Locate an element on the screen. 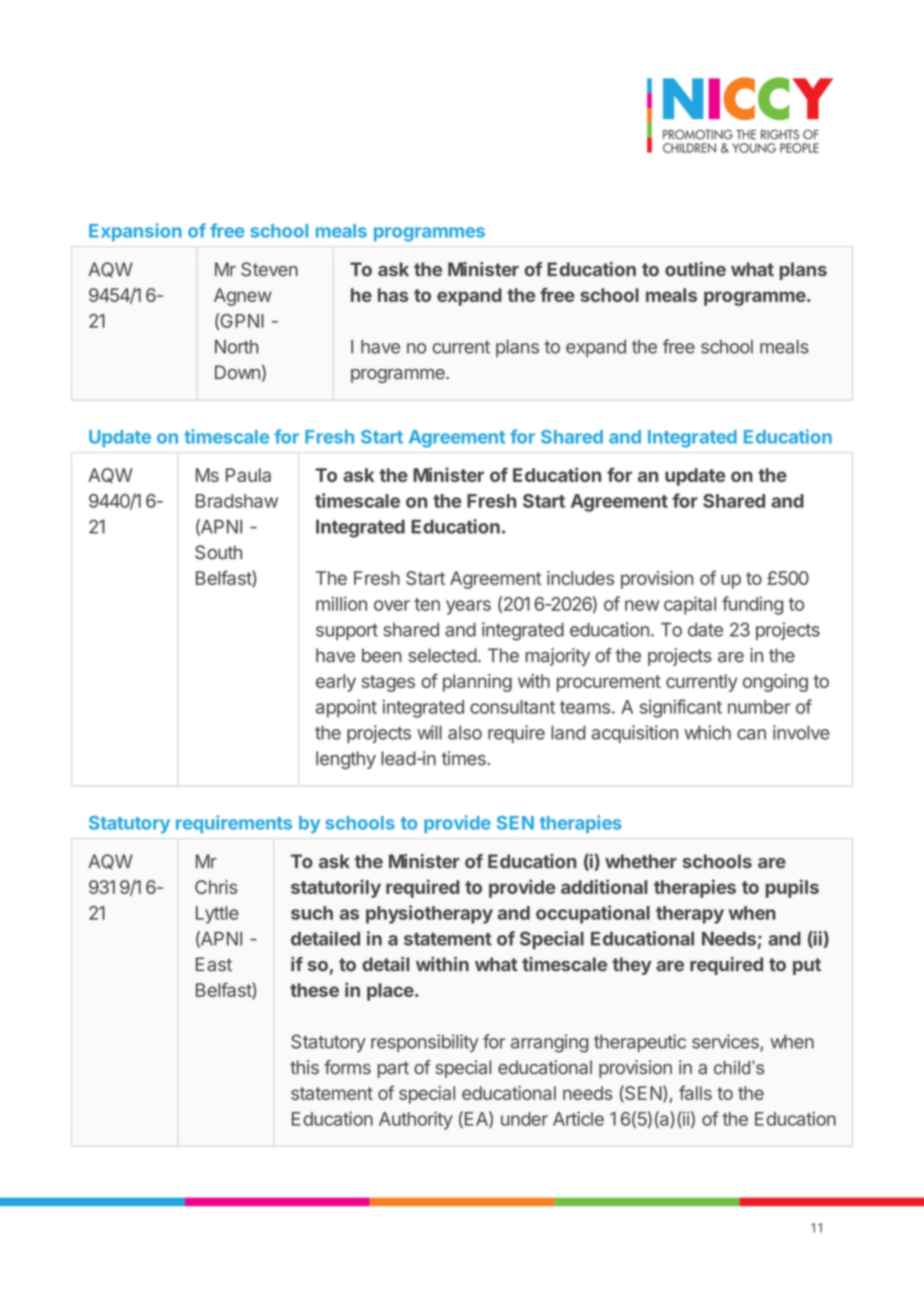  falls is located at coordinates (695, 1092).
